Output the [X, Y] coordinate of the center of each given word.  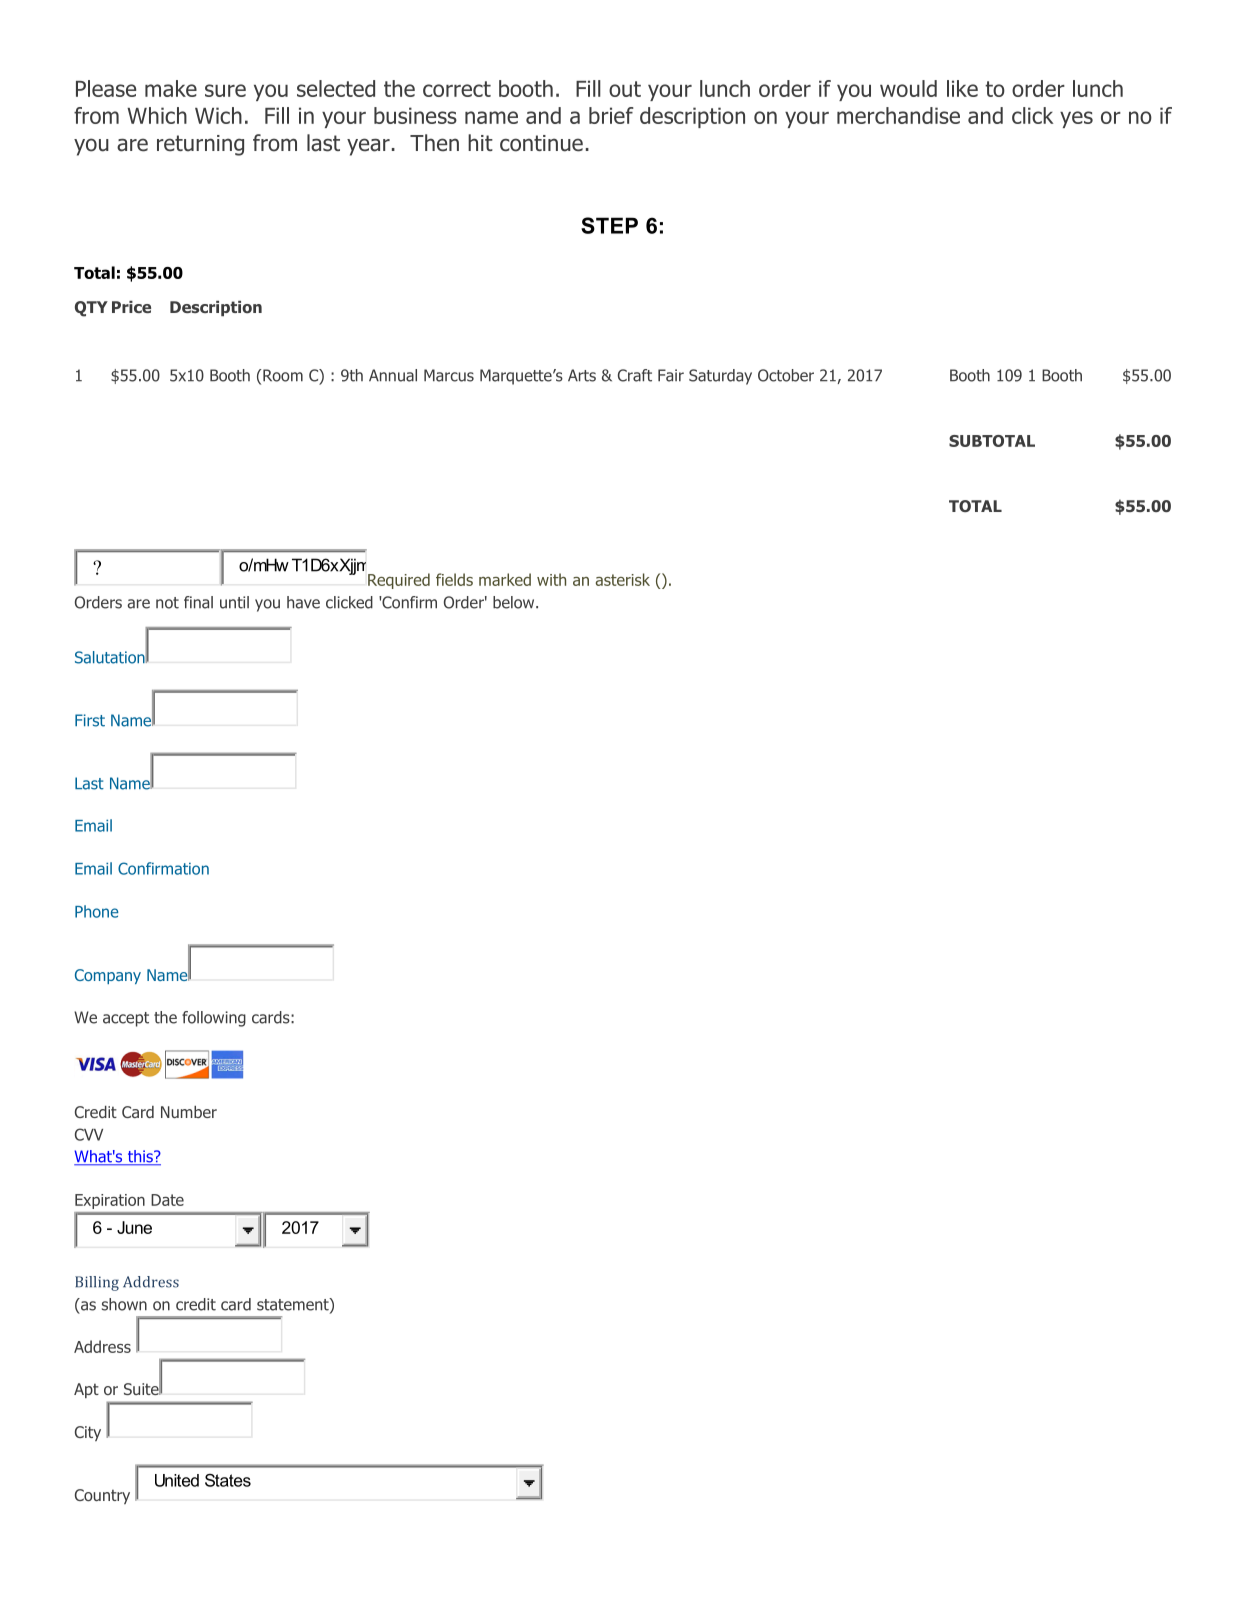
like [962, 88]
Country [102, 1496]
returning [200, 145]
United [177, 1480]
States [228, 1480]
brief [611, 115]
